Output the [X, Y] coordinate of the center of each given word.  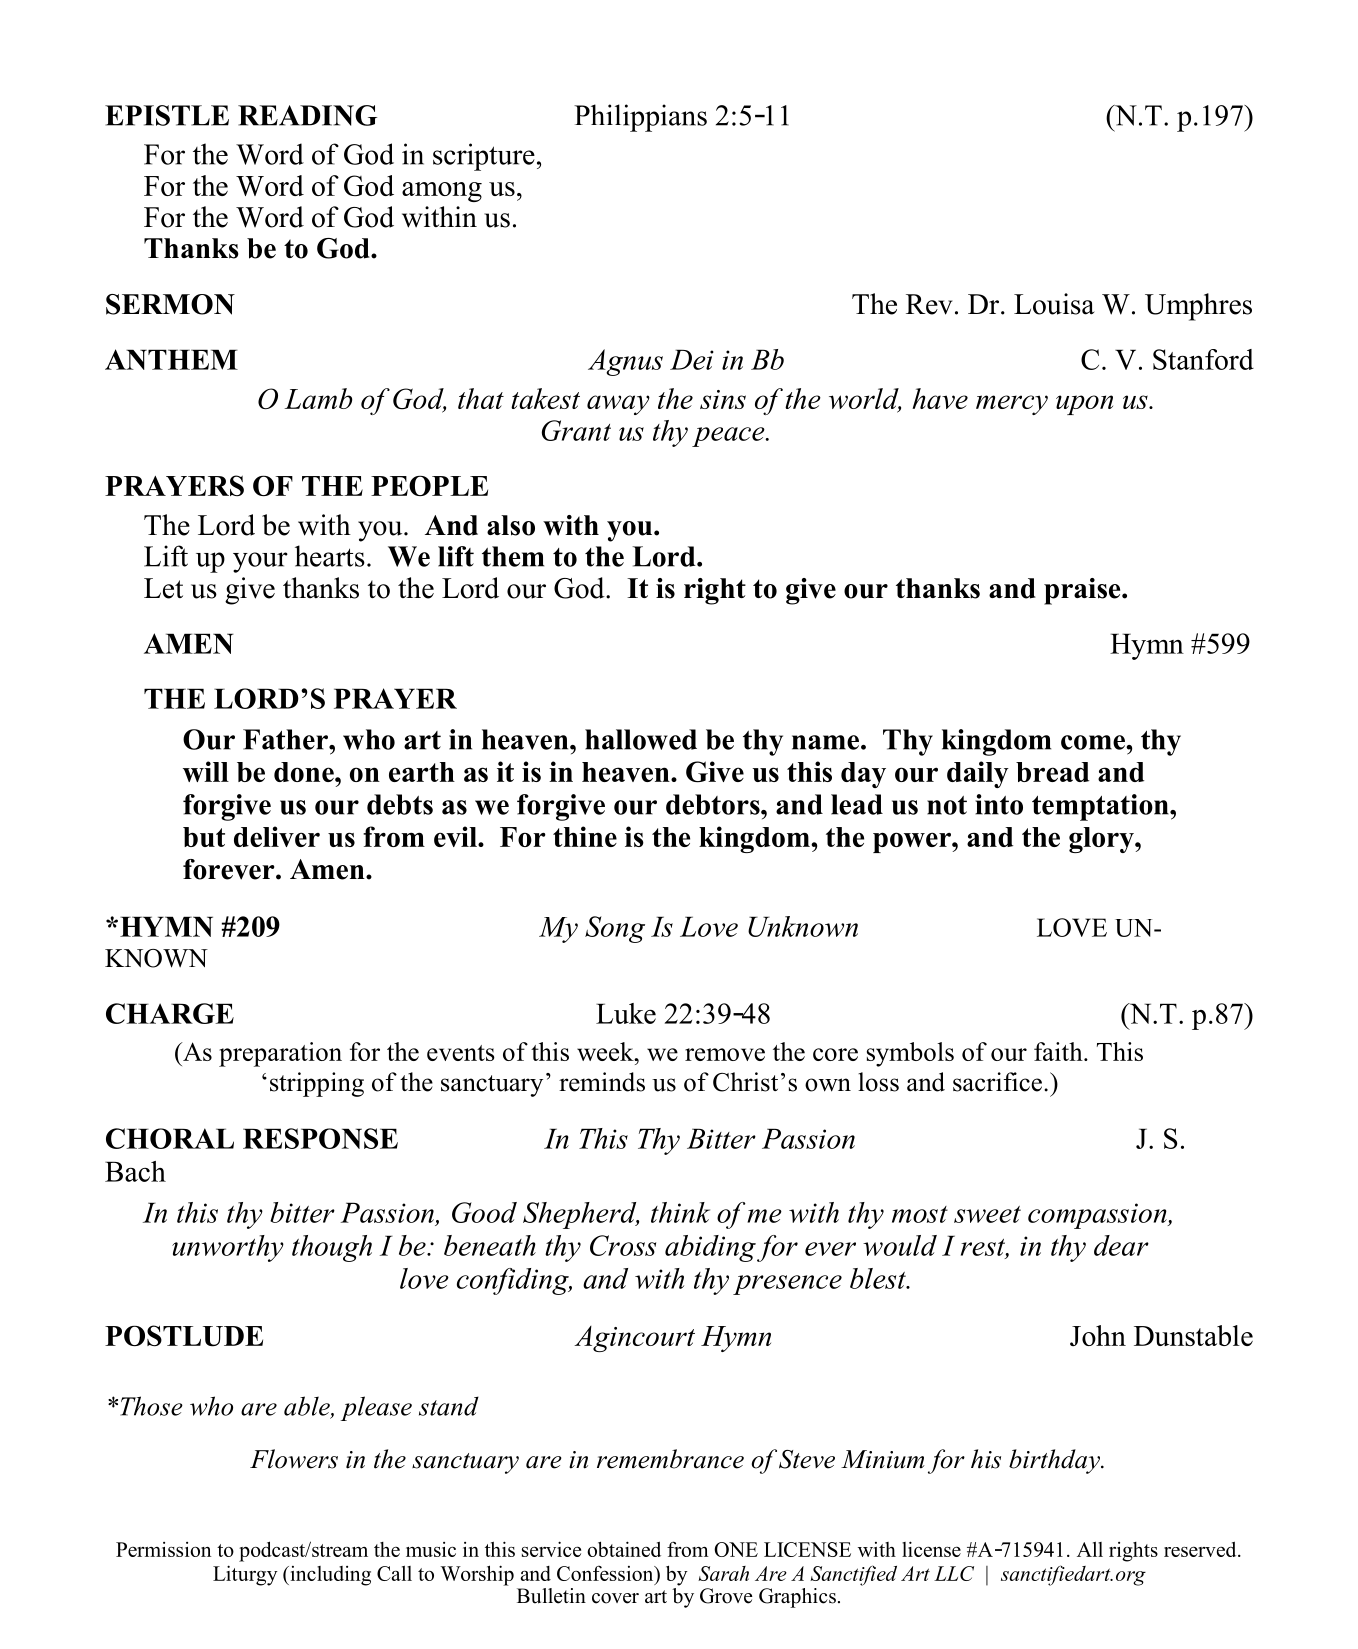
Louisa [1054, 304]
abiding [710, 1248]
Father [286, 739]
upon [1084, 405]
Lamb [318, 398]
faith [1059, 1051]
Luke [626, 1013]
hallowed [641, 739]
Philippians [640, 118]
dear [1121, 1245]
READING [307, 115]
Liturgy [245, 1575]
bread [1052, 772]
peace [729, 437]
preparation [280, 1054]
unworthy [228, 1248]
